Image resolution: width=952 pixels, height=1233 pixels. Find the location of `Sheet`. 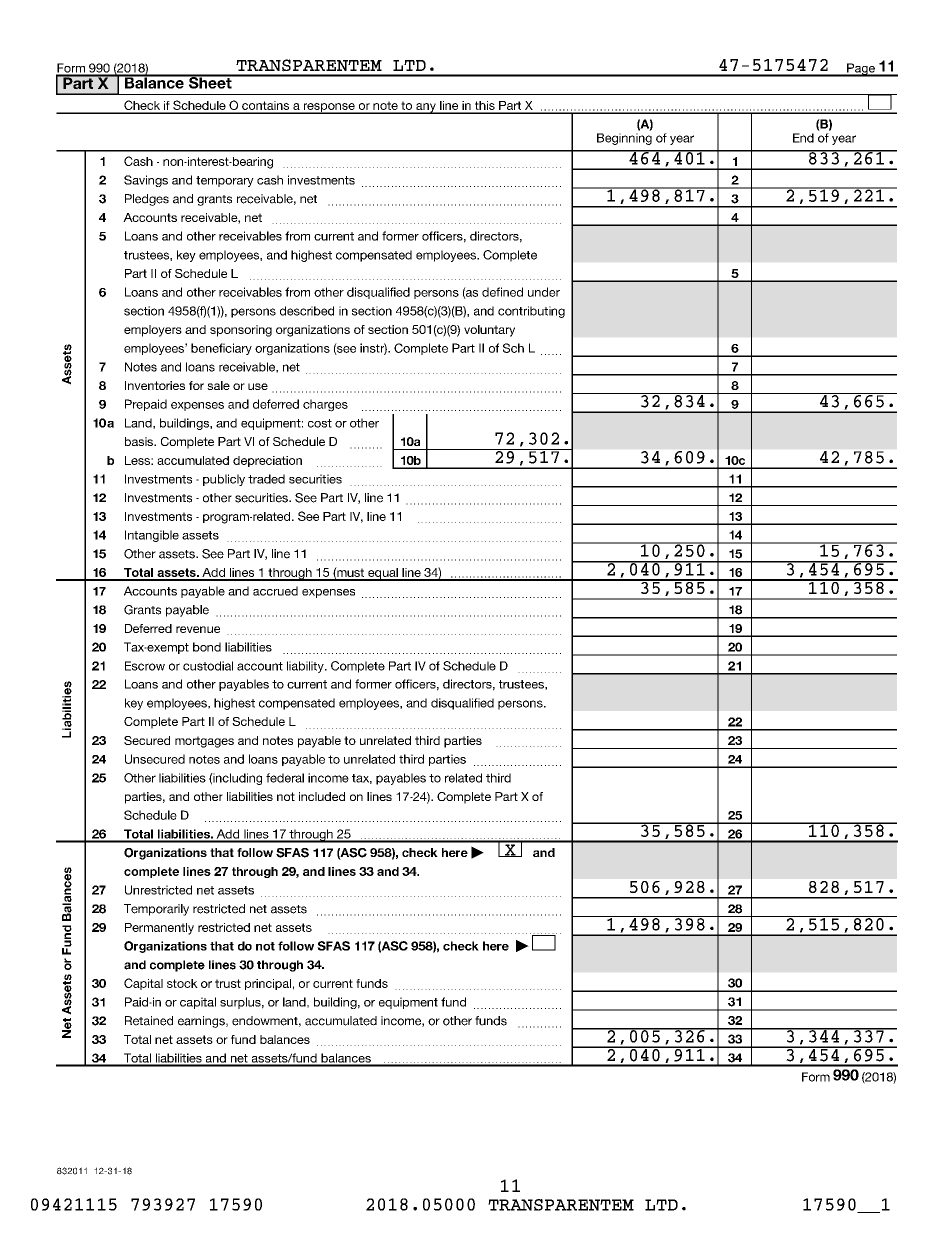

Sheet is located at coordinates (210, 82).
